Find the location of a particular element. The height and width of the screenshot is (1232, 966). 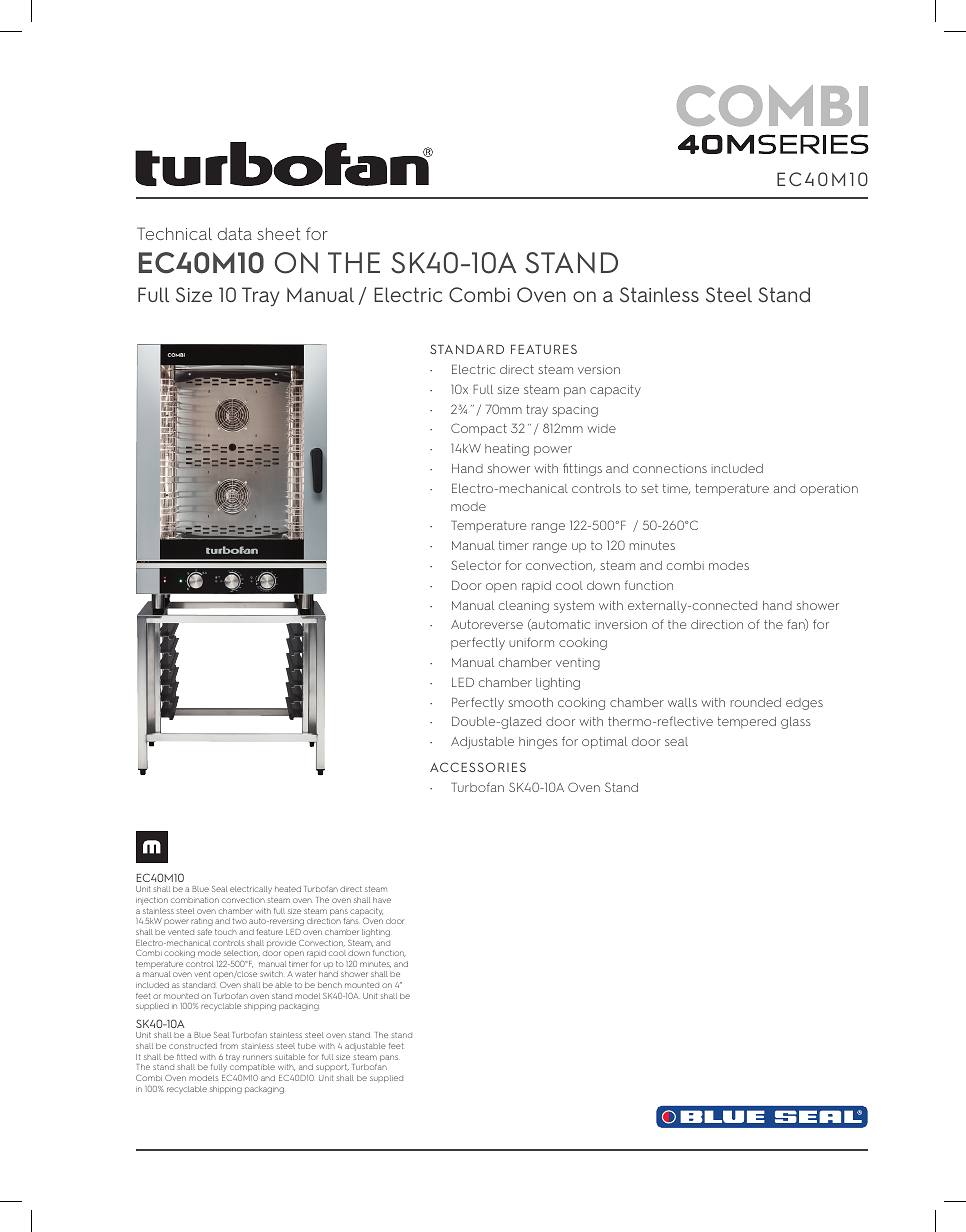

from is located at coordinates (229, 1046).
